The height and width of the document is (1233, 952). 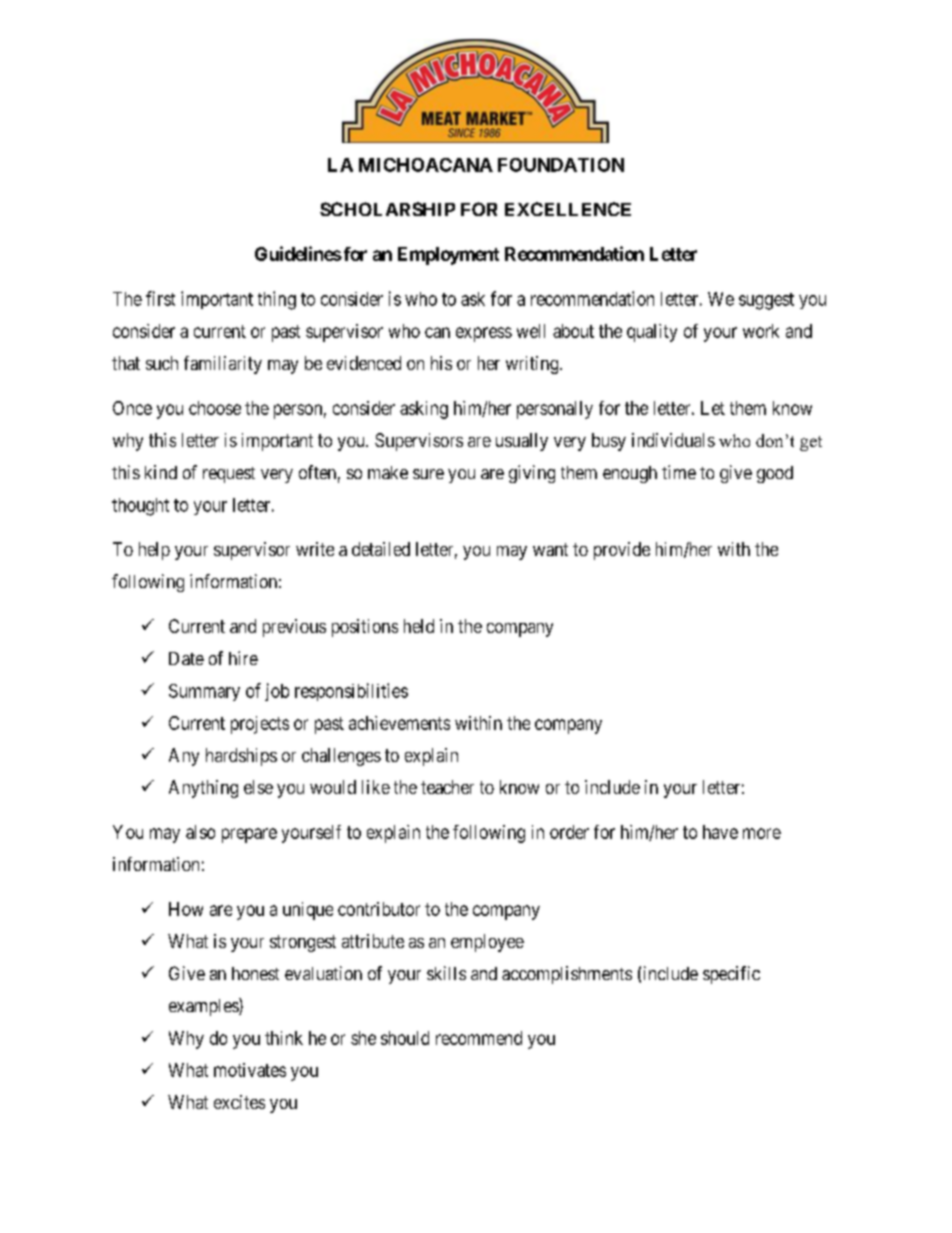 What do you see at coordinates (387, 209) in the document?
I see `SCHOLARSHIP` at bounding box center [387, 209].
